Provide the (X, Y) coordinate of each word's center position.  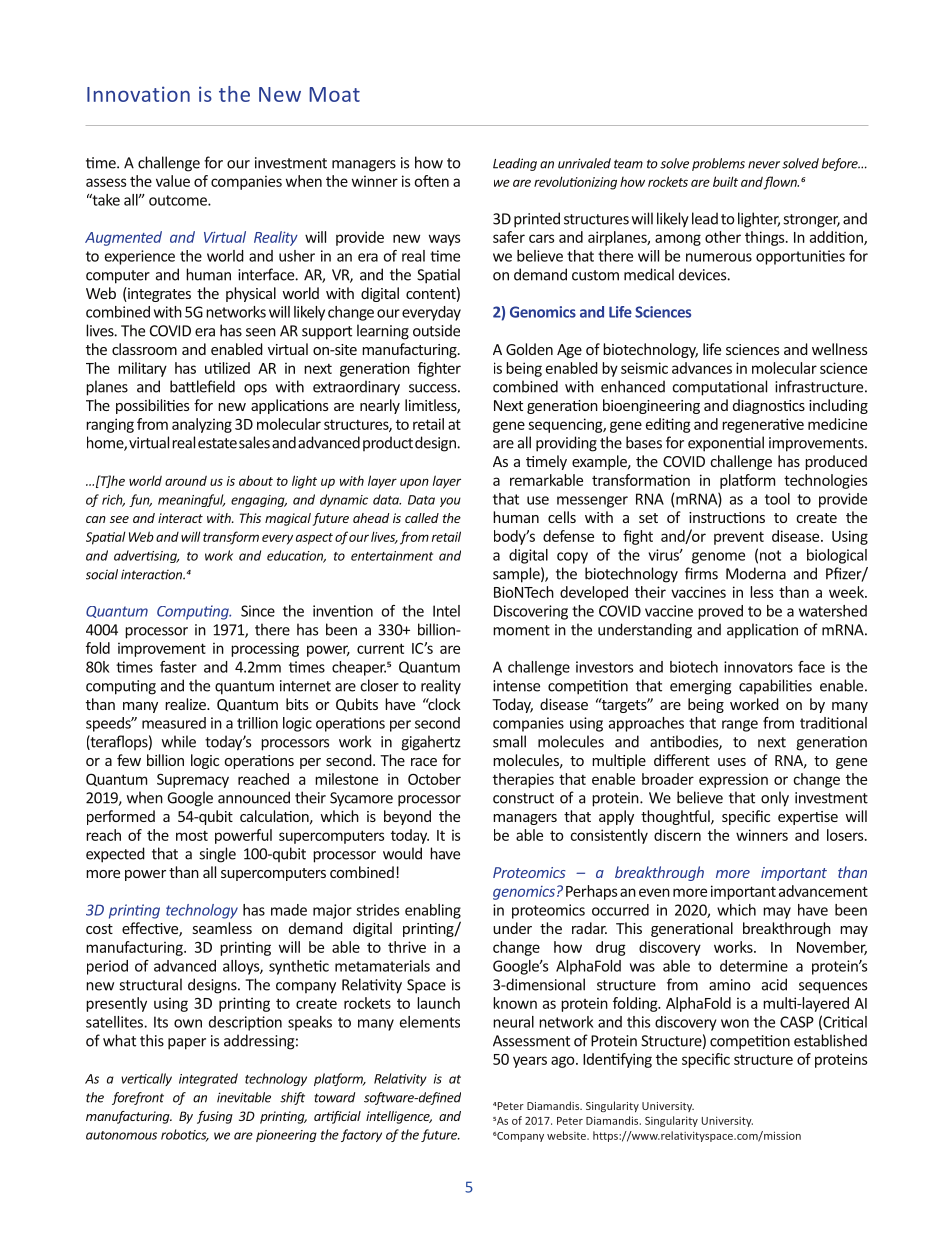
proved (720, 612)
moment (521, 630)
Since (258, 611)
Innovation (138, 94)
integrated (208, 1079)
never (764, 165)
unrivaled (584, 163)
